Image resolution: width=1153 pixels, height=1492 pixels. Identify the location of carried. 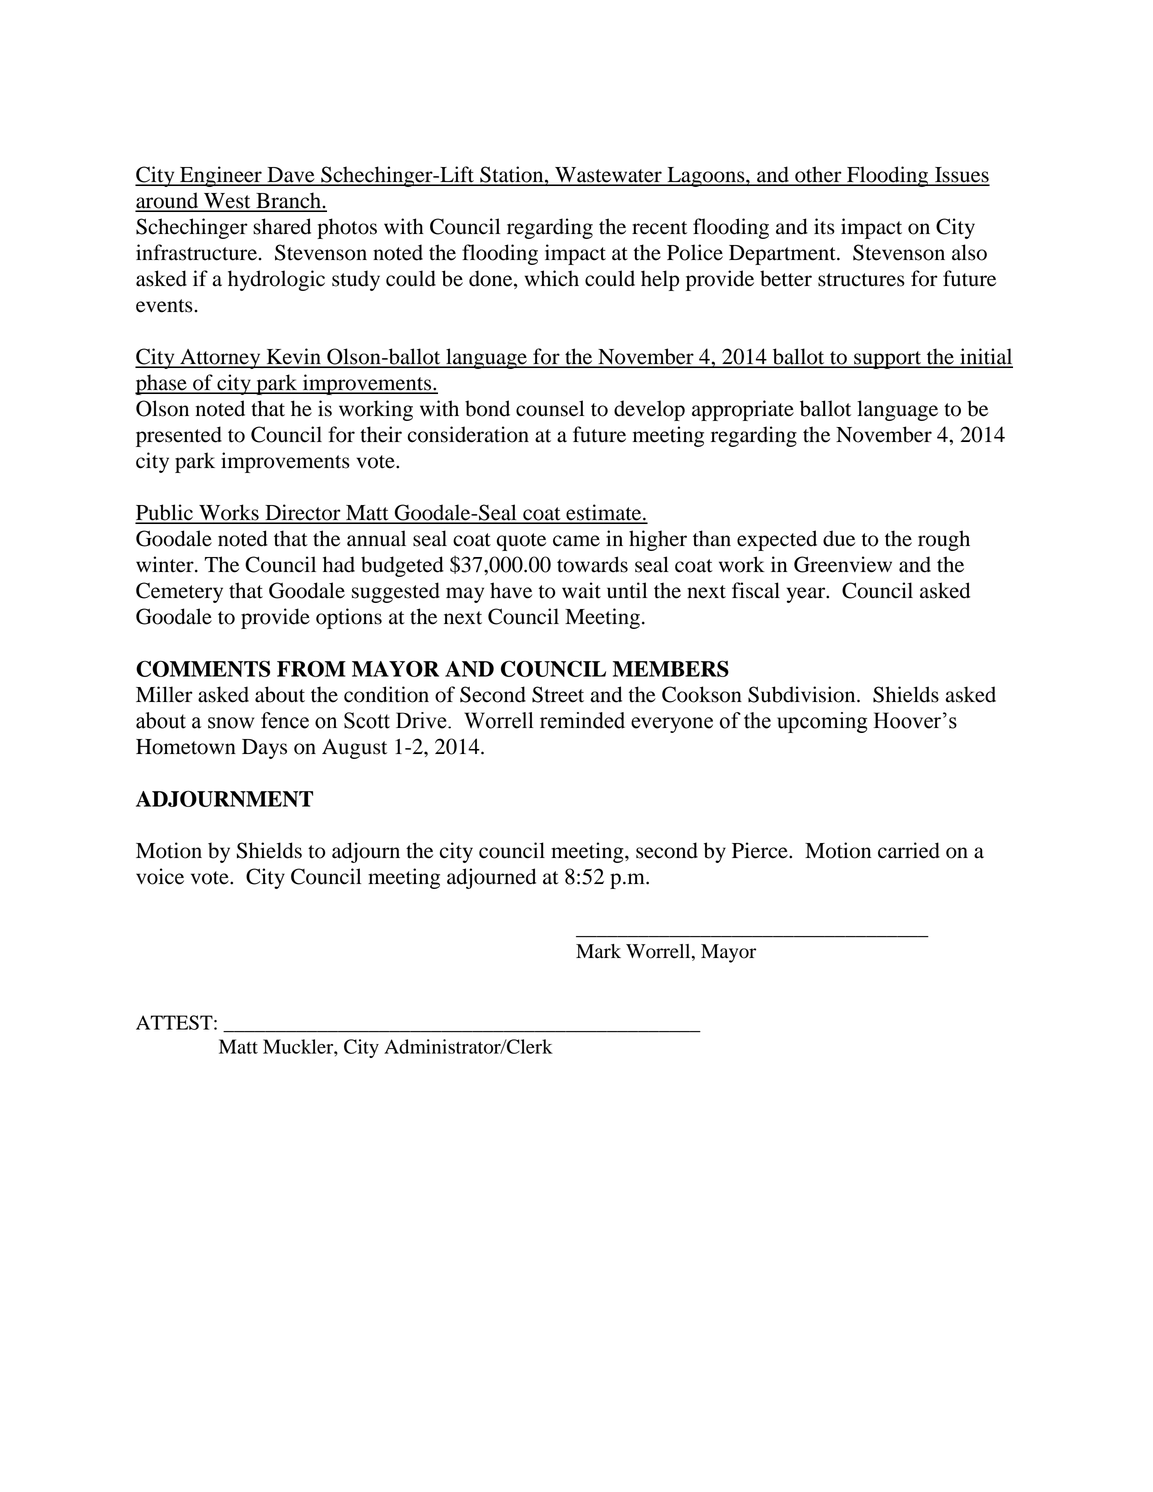
(909, 850).
